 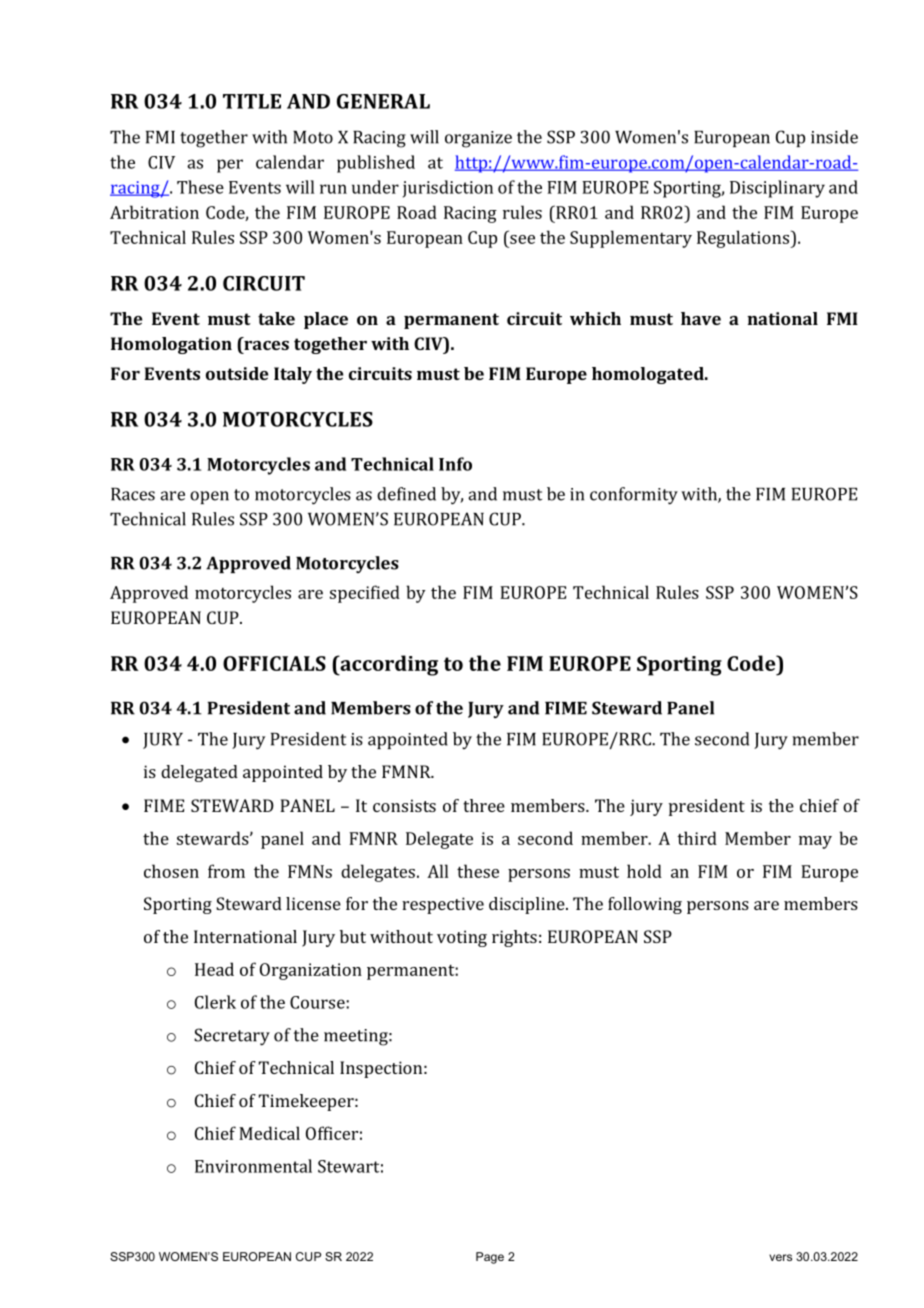 What do you see at coordinates (478, 139) in the document?
I see `organize` at bounding box center [478, 139].
